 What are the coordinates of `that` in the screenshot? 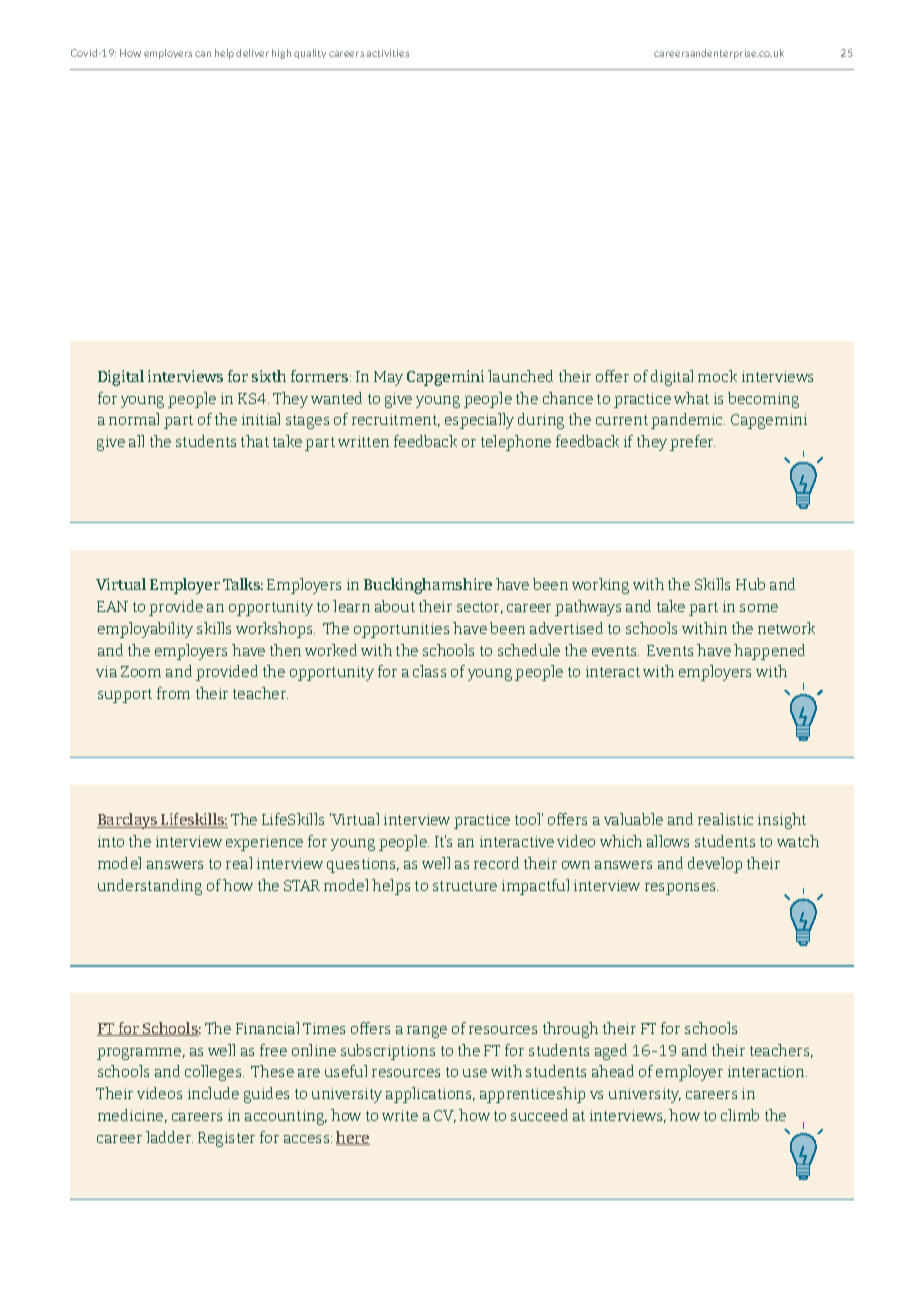 It's located at (255, 441).
